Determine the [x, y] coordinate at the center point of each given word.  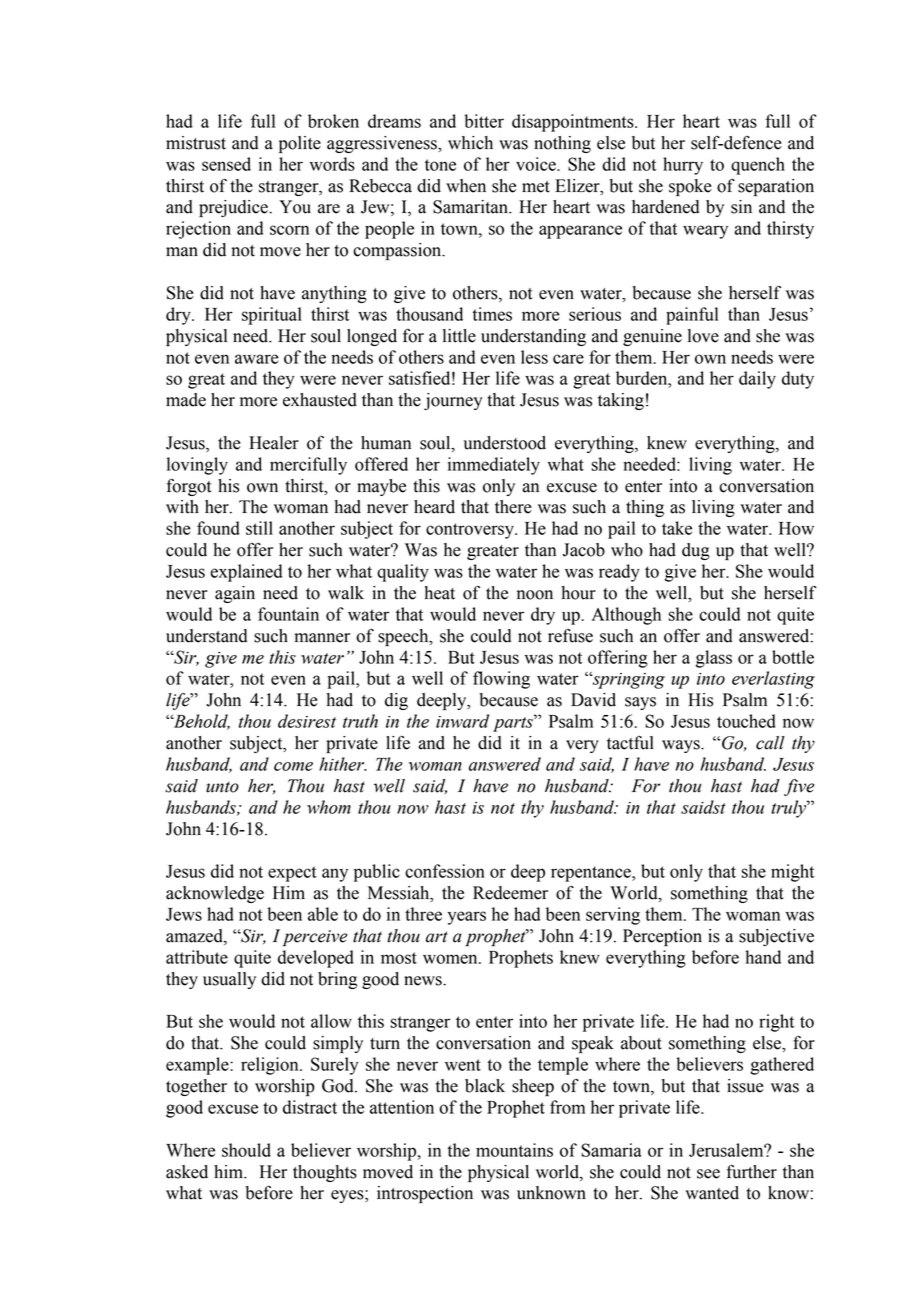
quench [758, 166]
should [246, 1150]
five [799, 787]
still [259, 528]
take [677, 528]
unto [222, 787]
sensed [226, 164]
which [470, 143]
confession [445, 871]
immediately [494, 466]
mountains [514, 1150]
